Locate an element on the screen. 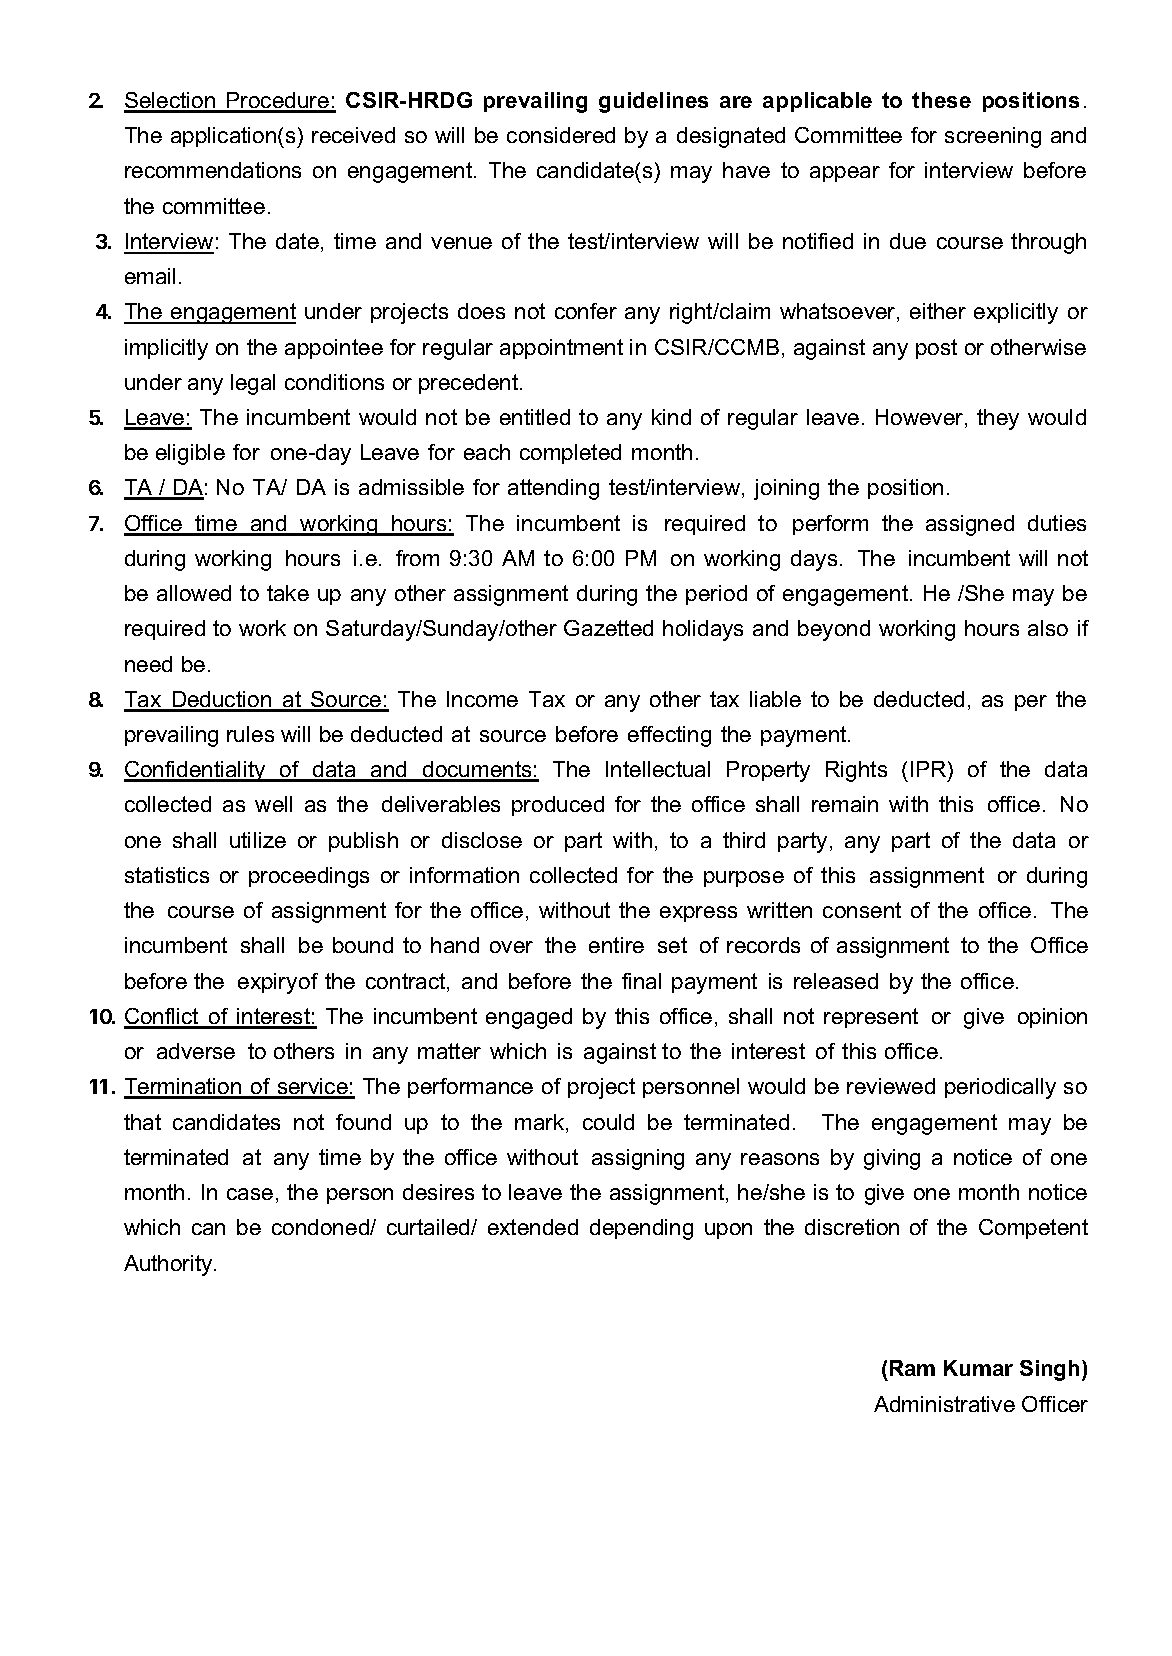  could is located at coordinates (608, 1122).
